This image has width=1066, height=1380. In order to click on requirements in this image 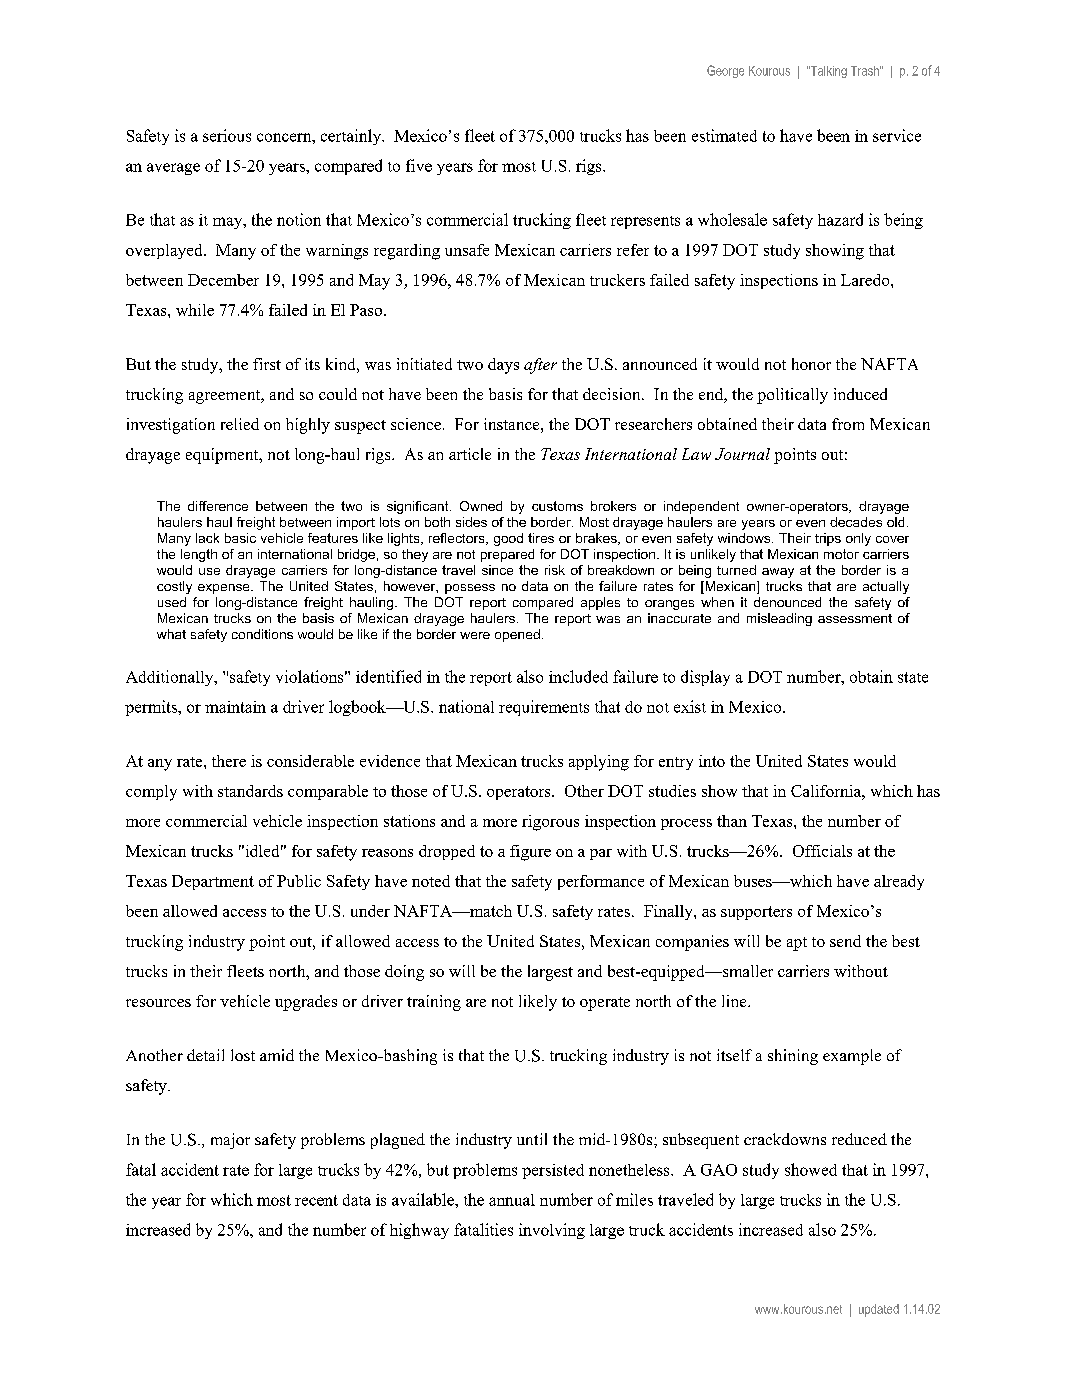, I will do `click(544, 708)`.
